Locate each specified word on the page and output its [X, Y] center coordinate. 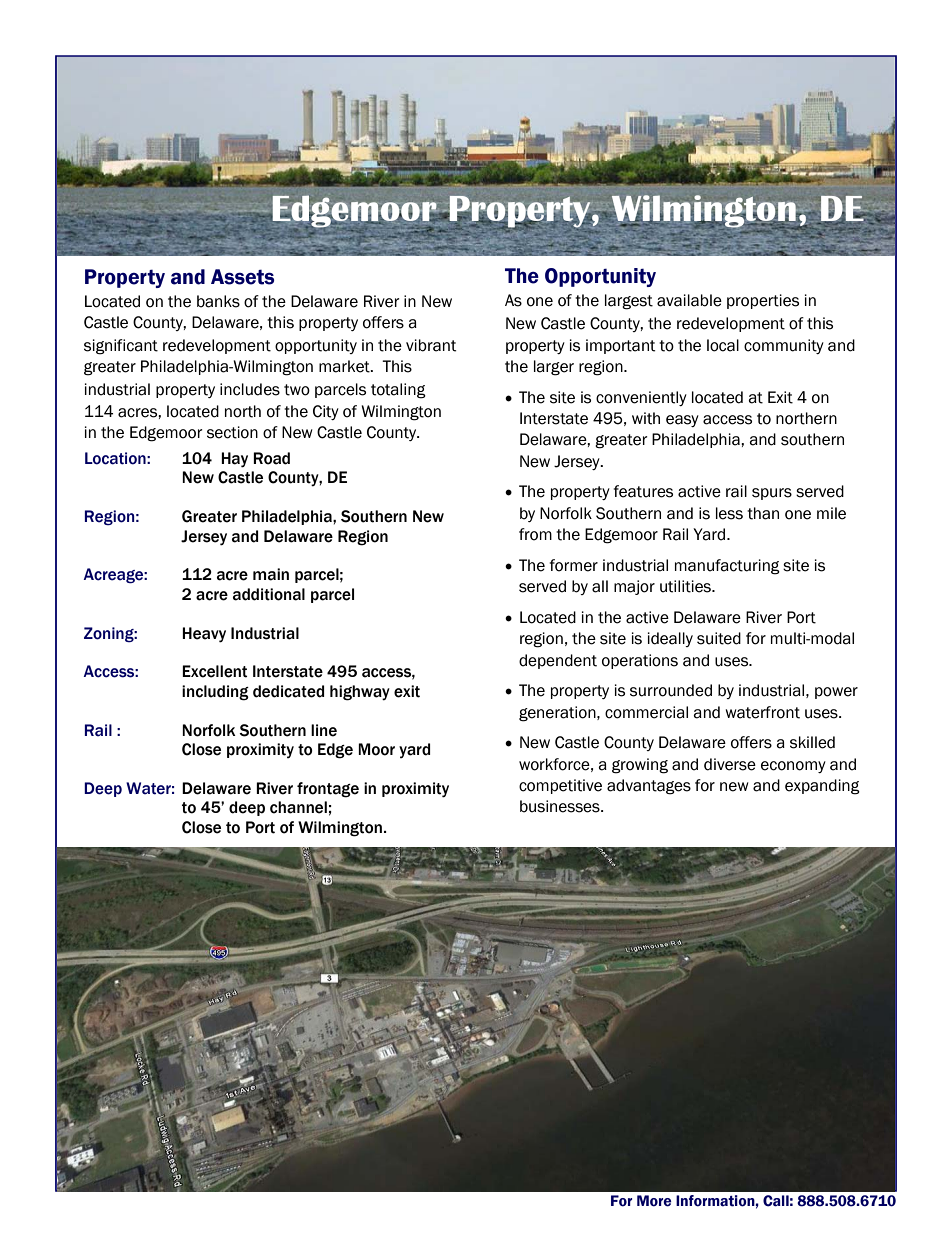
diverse [730, 764]
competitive [560, 786]
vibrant [431, 345]
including [215, 693]
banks [218, 301]
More [654, 1201]
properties [763, 301]
